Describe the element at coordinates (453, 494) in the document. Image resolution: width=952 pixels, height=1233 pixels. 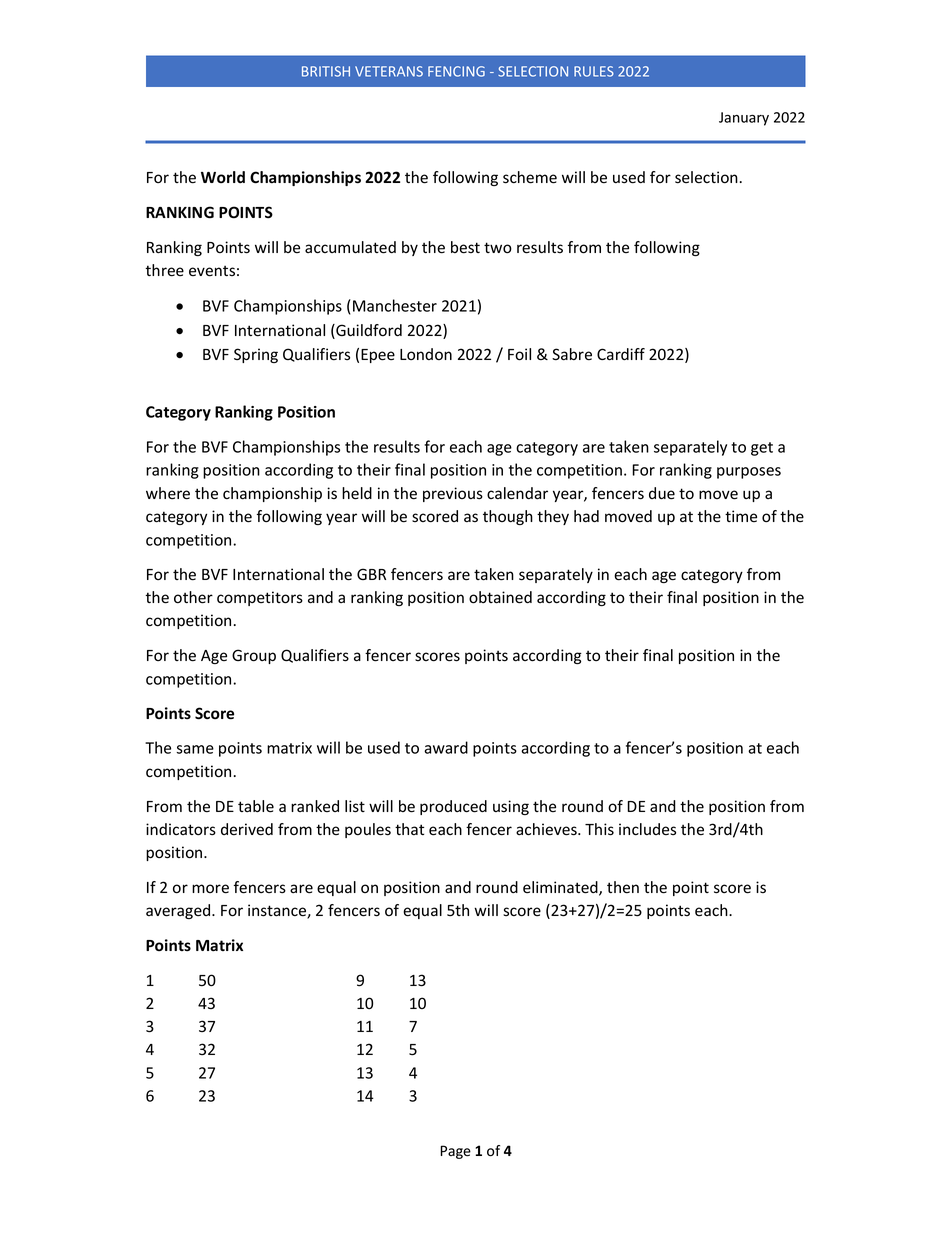
I see `previous` at that location.
